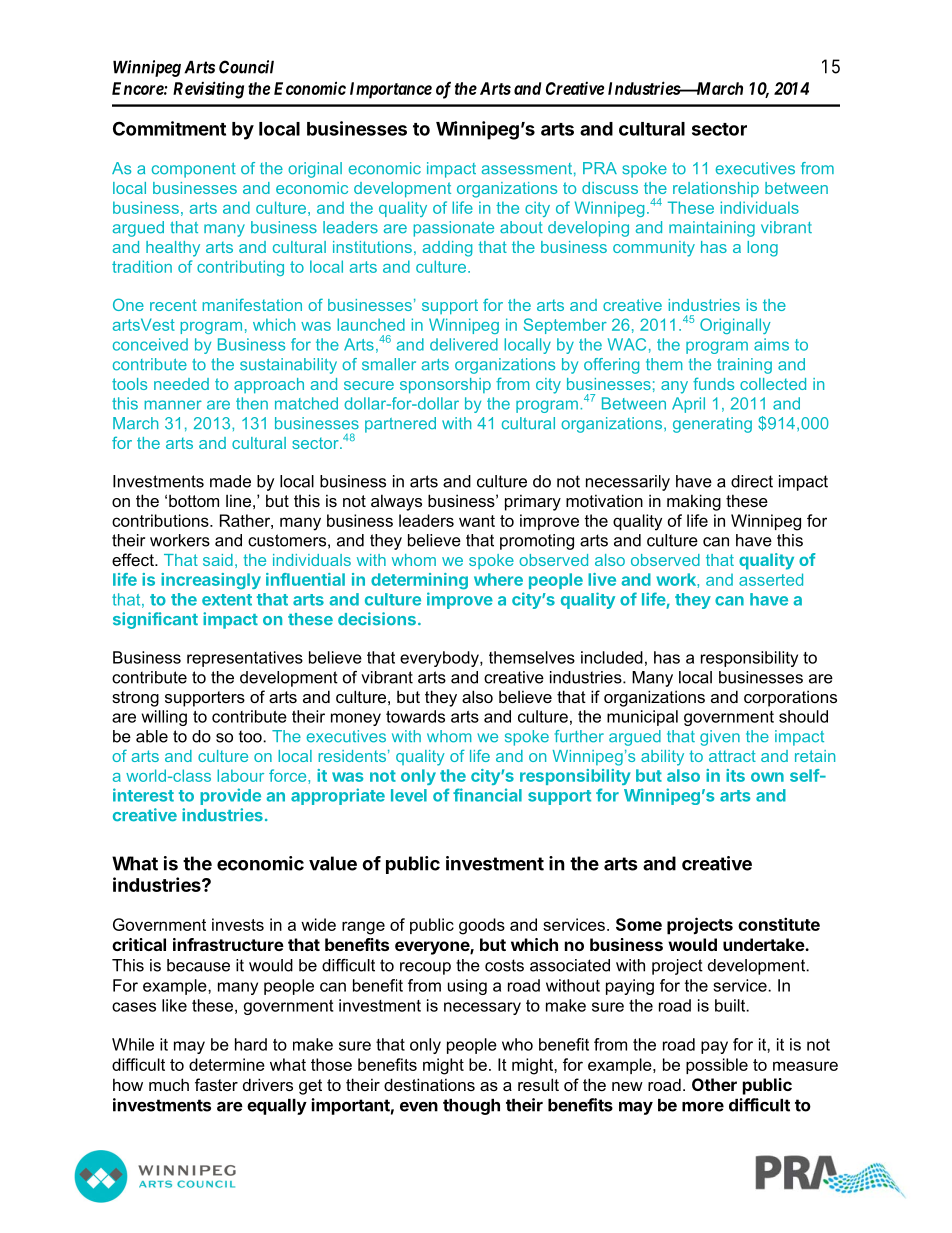  I want to click on attract, so click(732, 756).
